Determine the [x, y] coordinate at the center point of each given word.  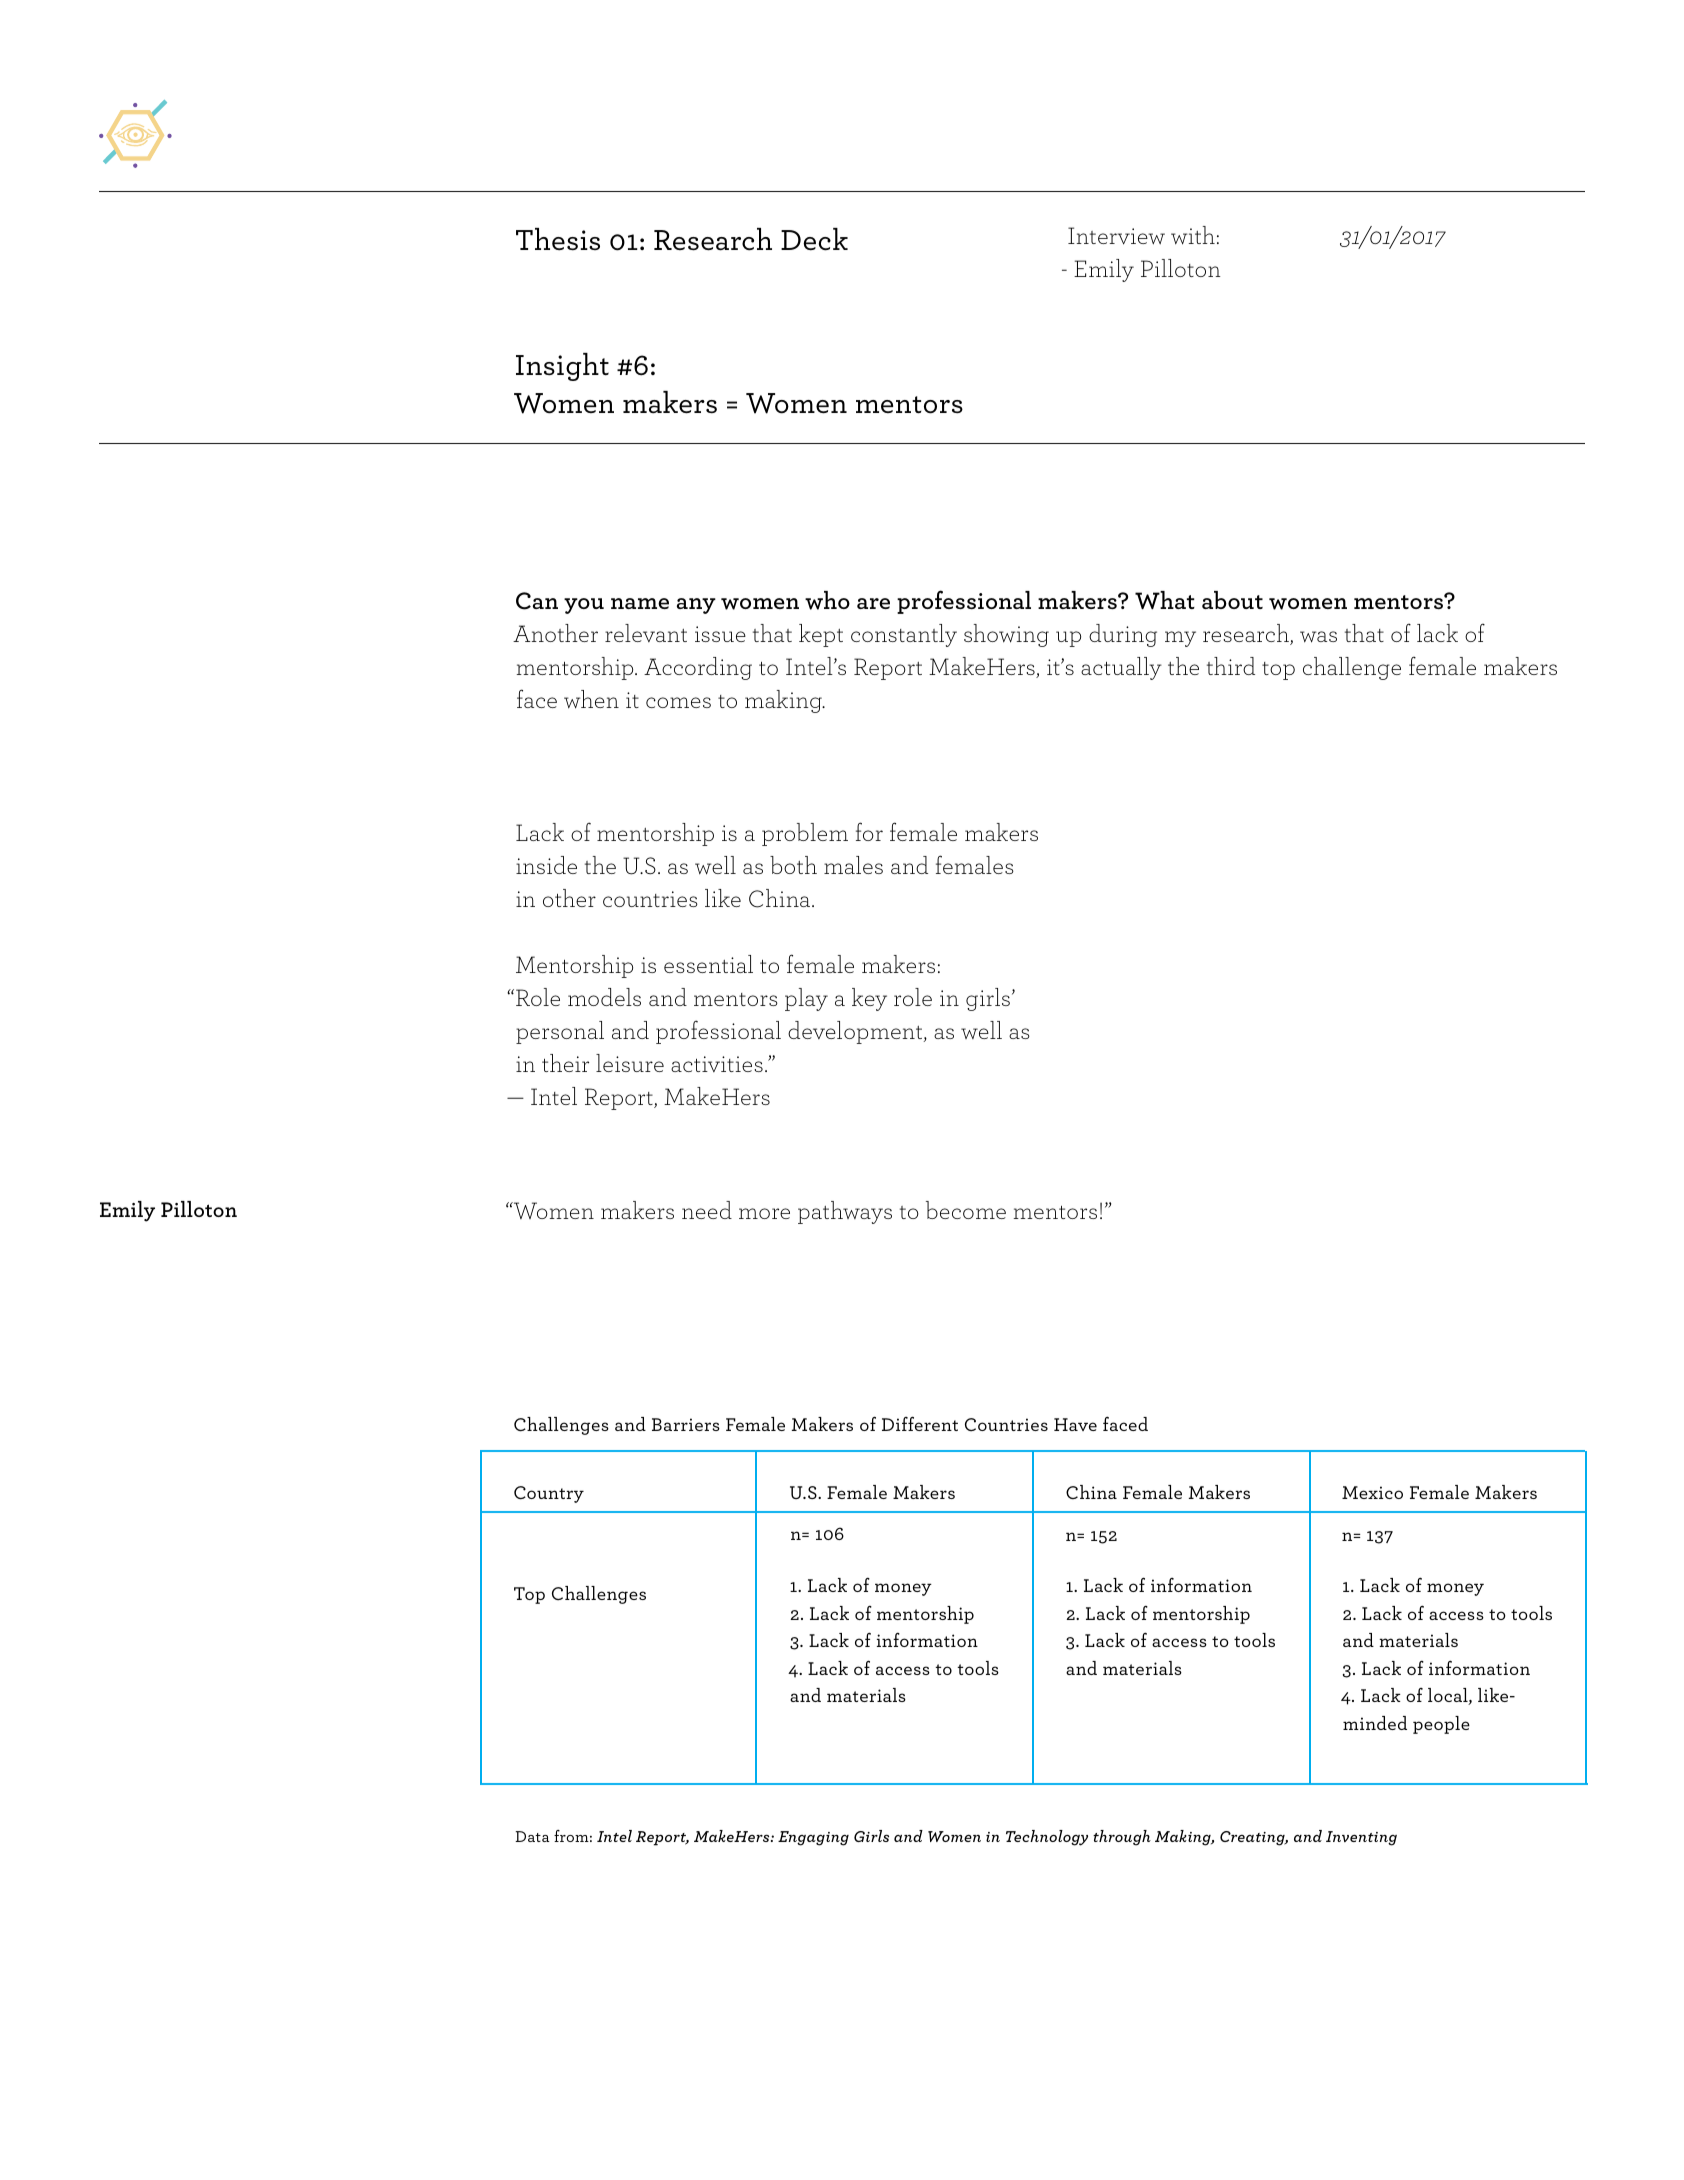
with [1193, 235]
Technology [1047, 1838]
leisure [630, 1063]
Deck [814, 239]
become [966, 1210]
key [869, 999]
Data [532, 1836]
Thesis [558, 239]
